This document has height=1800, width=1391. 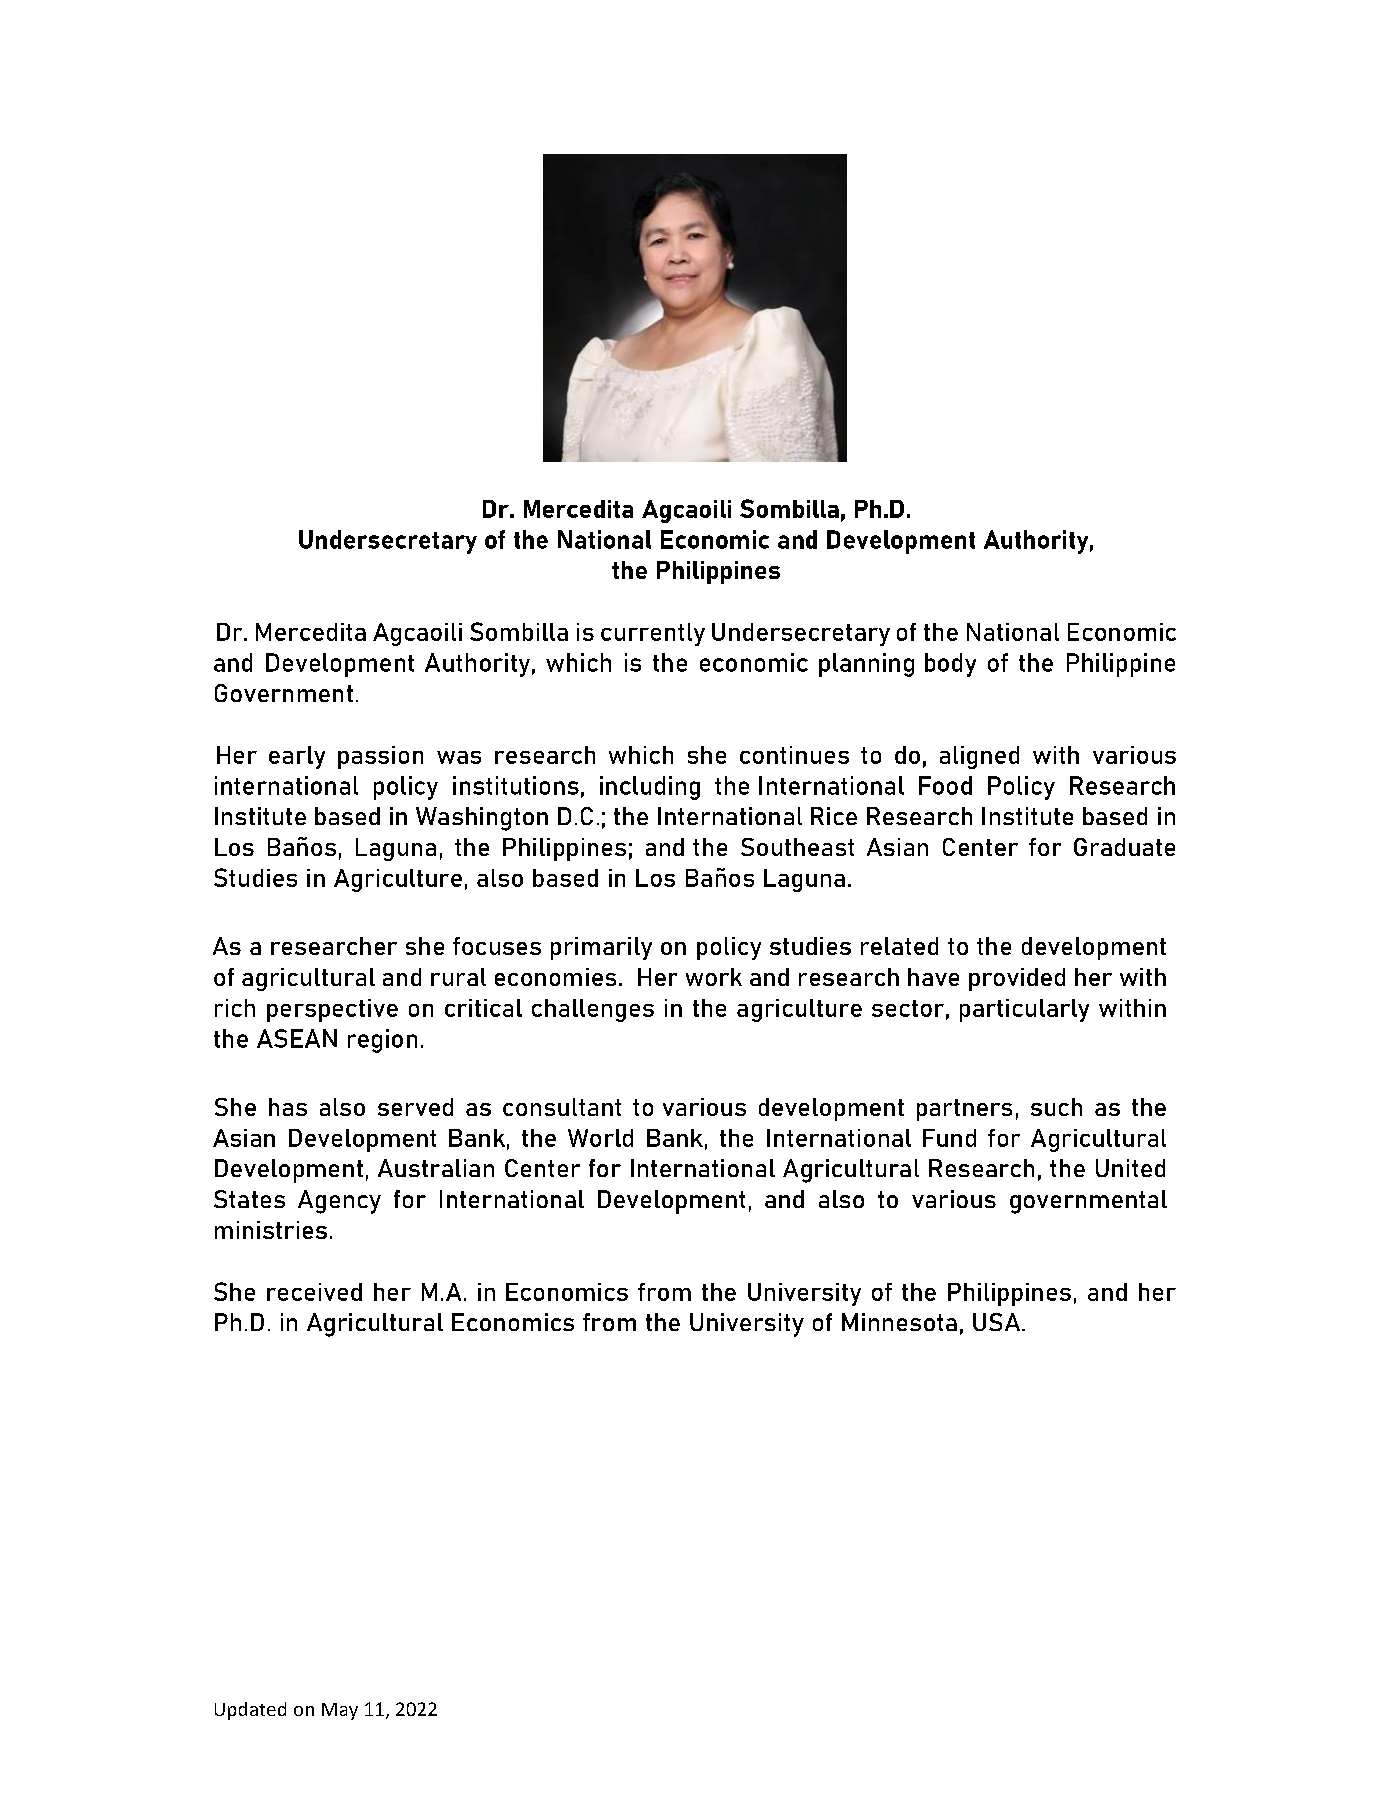 I want to click on Agency, so click(x=339, y=1202).
